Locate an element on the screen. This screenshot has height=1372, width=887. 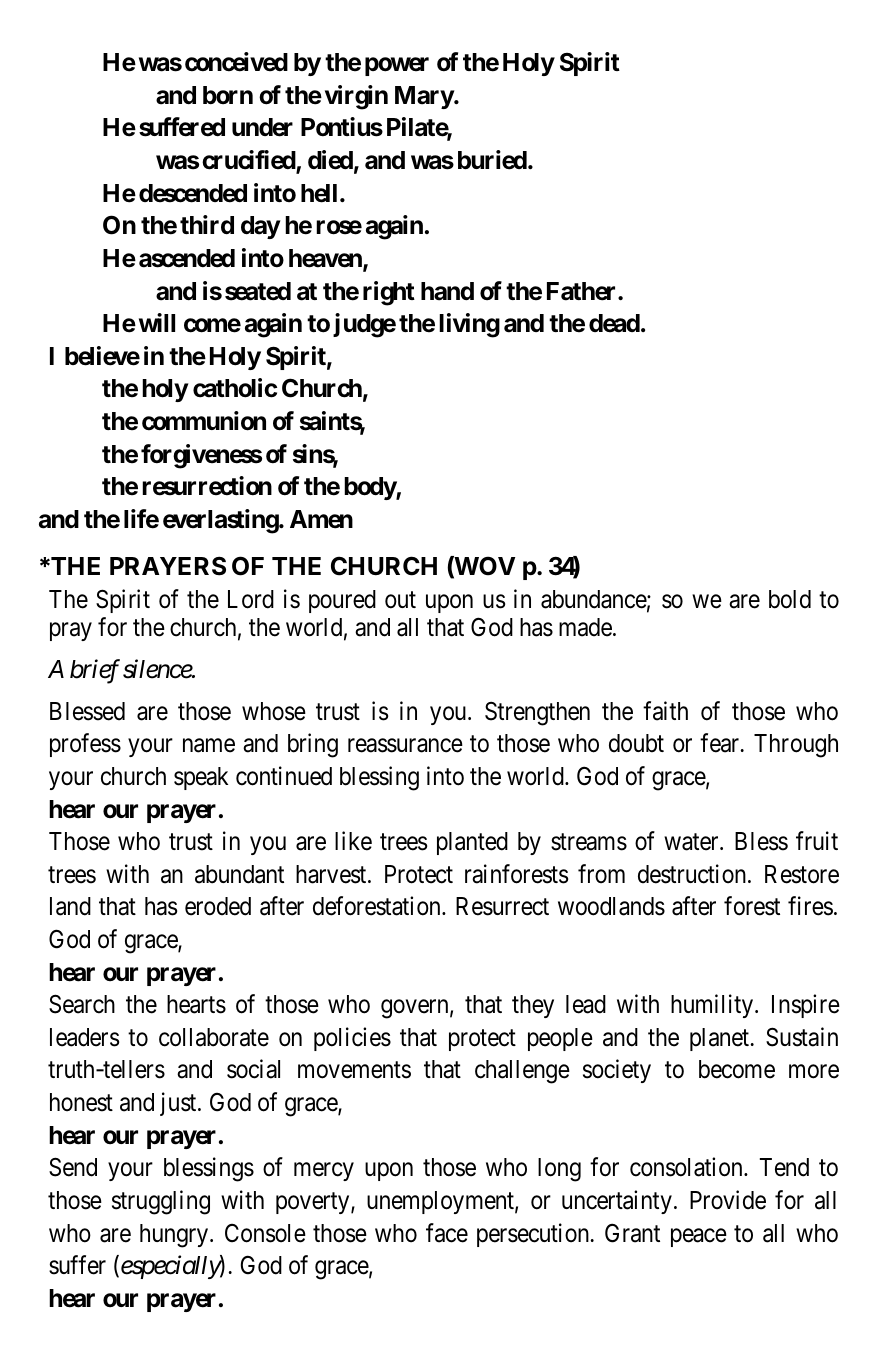
hand is located at coordinates (447, 291).
